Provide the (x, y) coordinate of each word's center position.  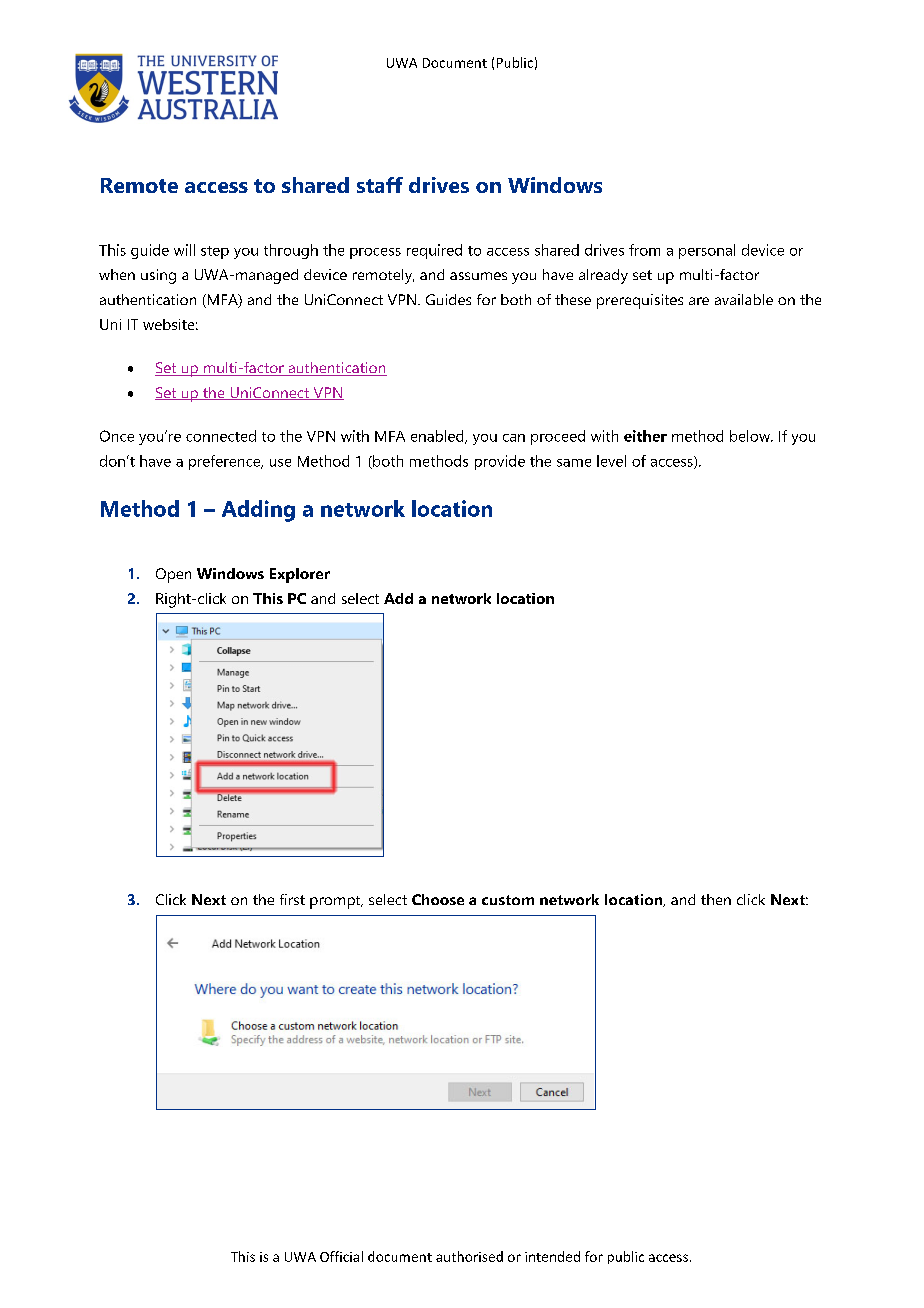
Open (173, 575)
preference (226, 462)
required (434, 251)
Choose (438, 899)
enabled (438, 437)
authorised (469, 1256)
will (184, 250)
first (292, 899)
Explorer (300, 575)
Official (341, 1256)
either (645, 436)
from (644, 250)
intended (552, 1256)
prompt (336, 902)
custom (508, 900)
